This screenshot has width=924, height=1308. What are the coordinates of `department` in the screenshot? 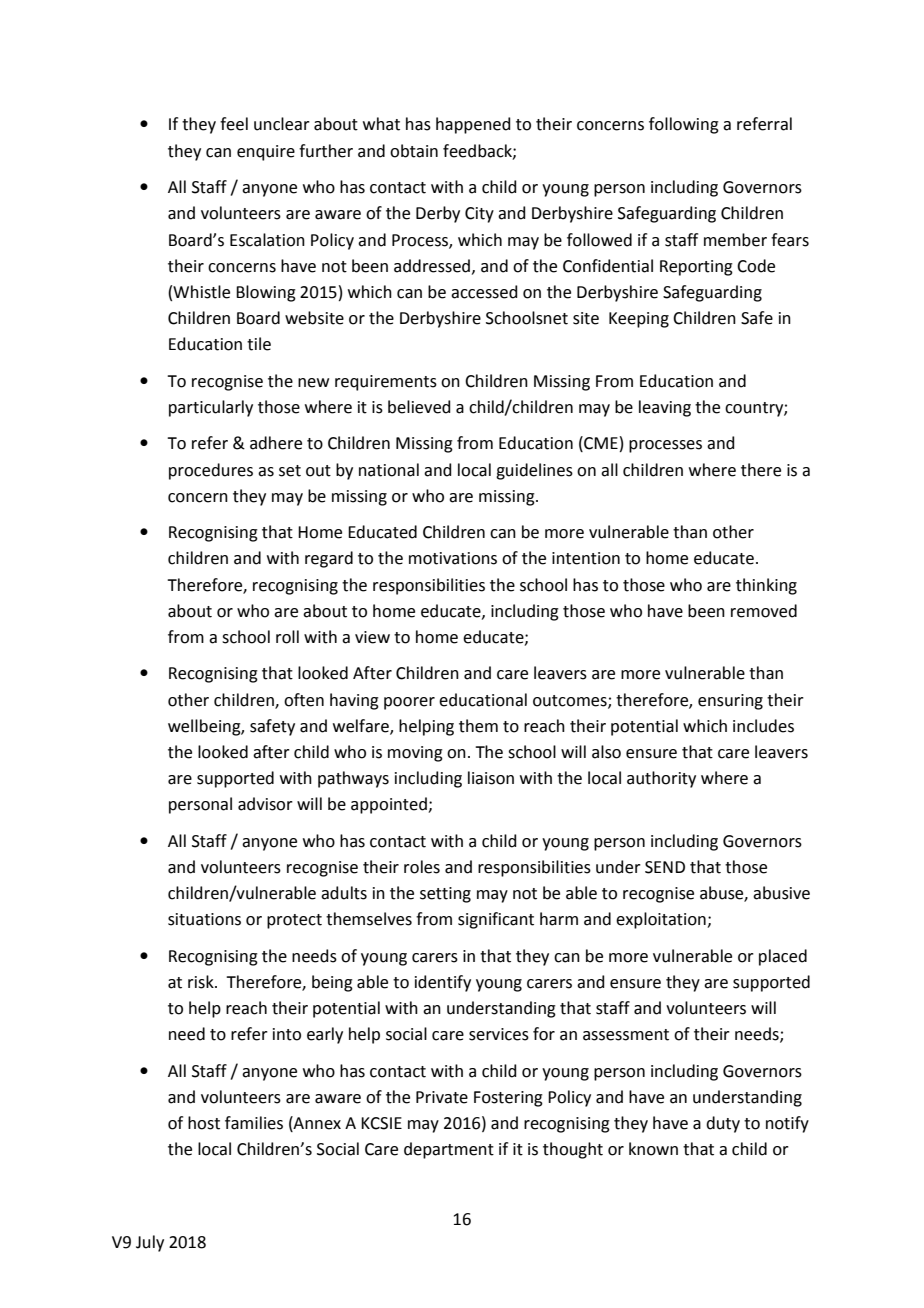 It's located at (449, 1150).
